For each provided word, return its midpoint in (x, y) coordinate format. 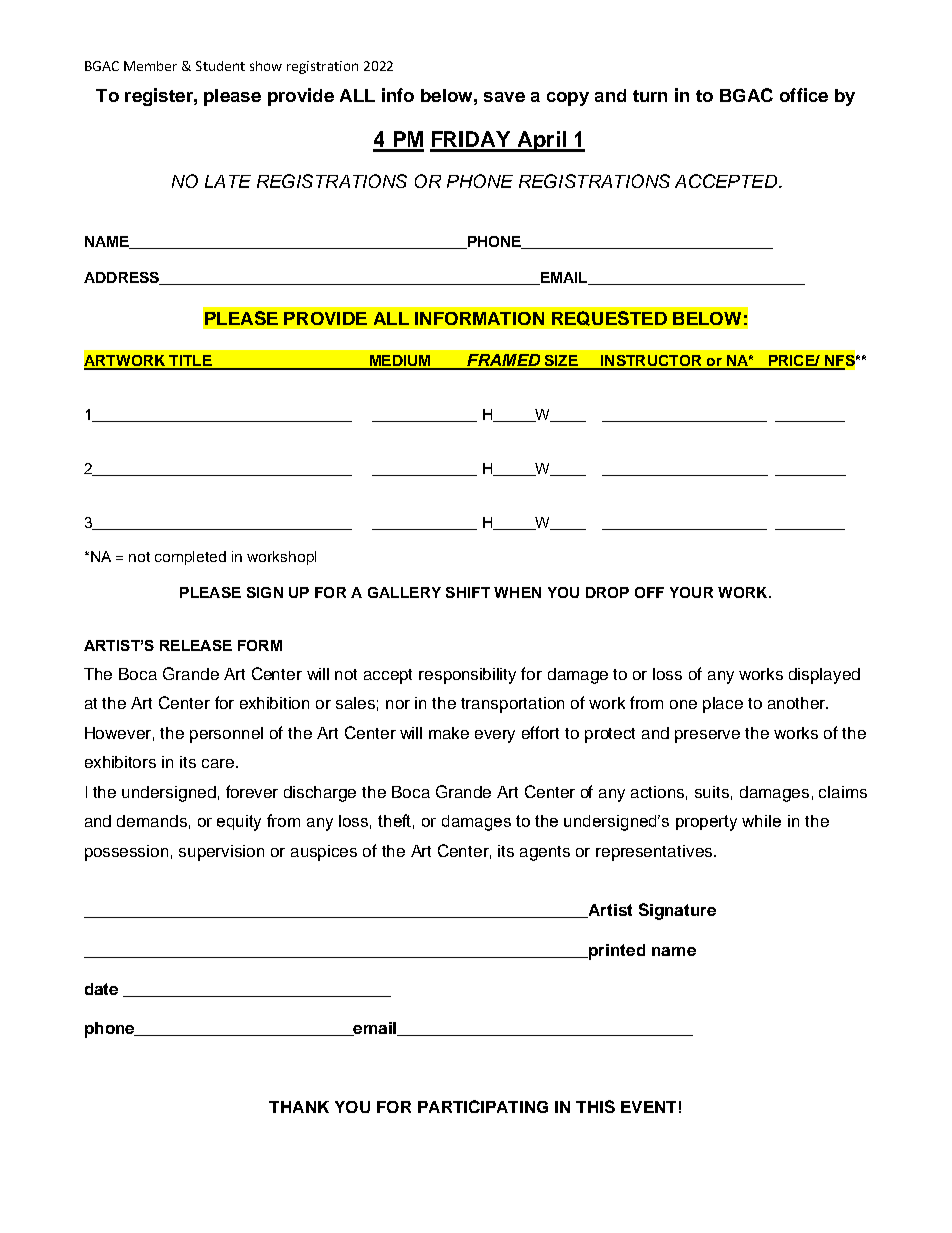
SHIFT (468, 592)
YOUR (691, 592)
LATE (228, 181)
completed (190, 558)
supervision (221, 853)
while (761, 821)
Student (220, 66)
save (504, 97)
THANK (299, 1107)
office (804, 95)
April (541, 141)
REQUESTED (609, 318)
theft (396, 821)
